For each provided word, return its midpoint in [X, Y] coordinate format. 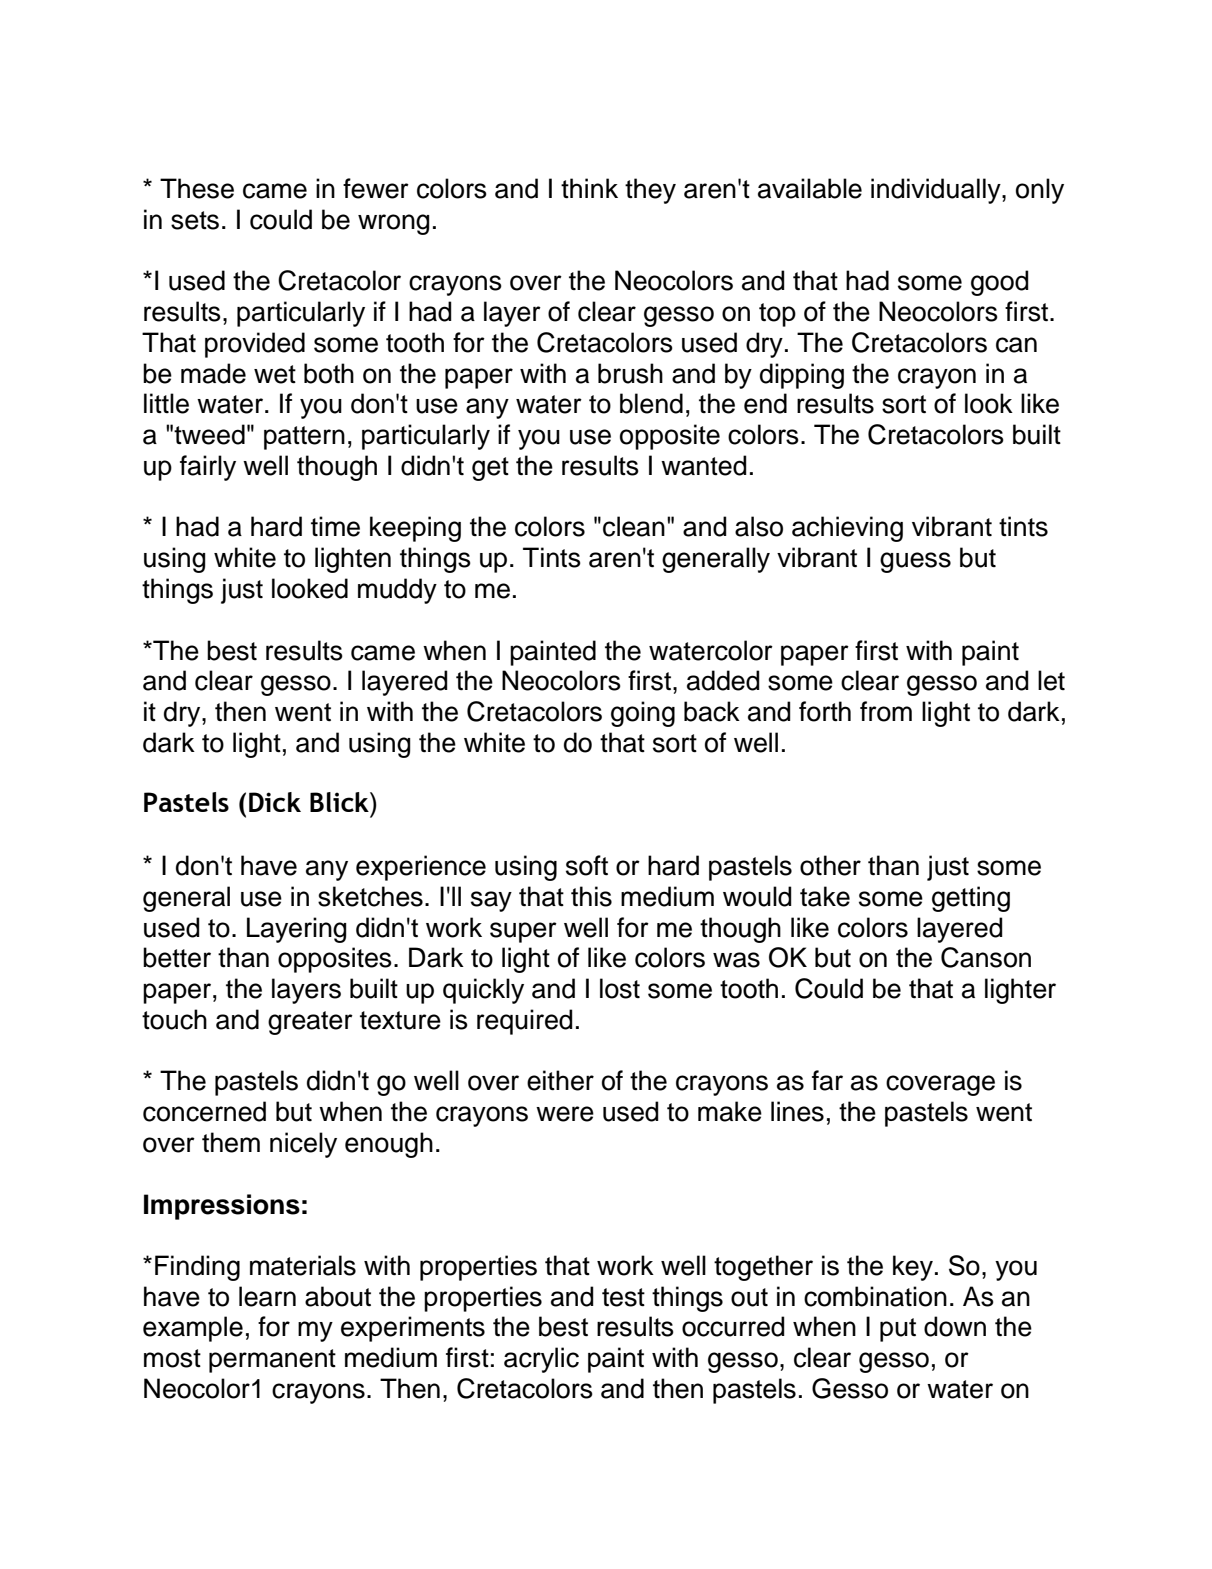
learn [267, 1296]
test [623, 1297]
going [643, 714]
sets [195, 220]
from [886, 711]
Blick [340, 802]
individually [937, 191]
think [589, 188]
